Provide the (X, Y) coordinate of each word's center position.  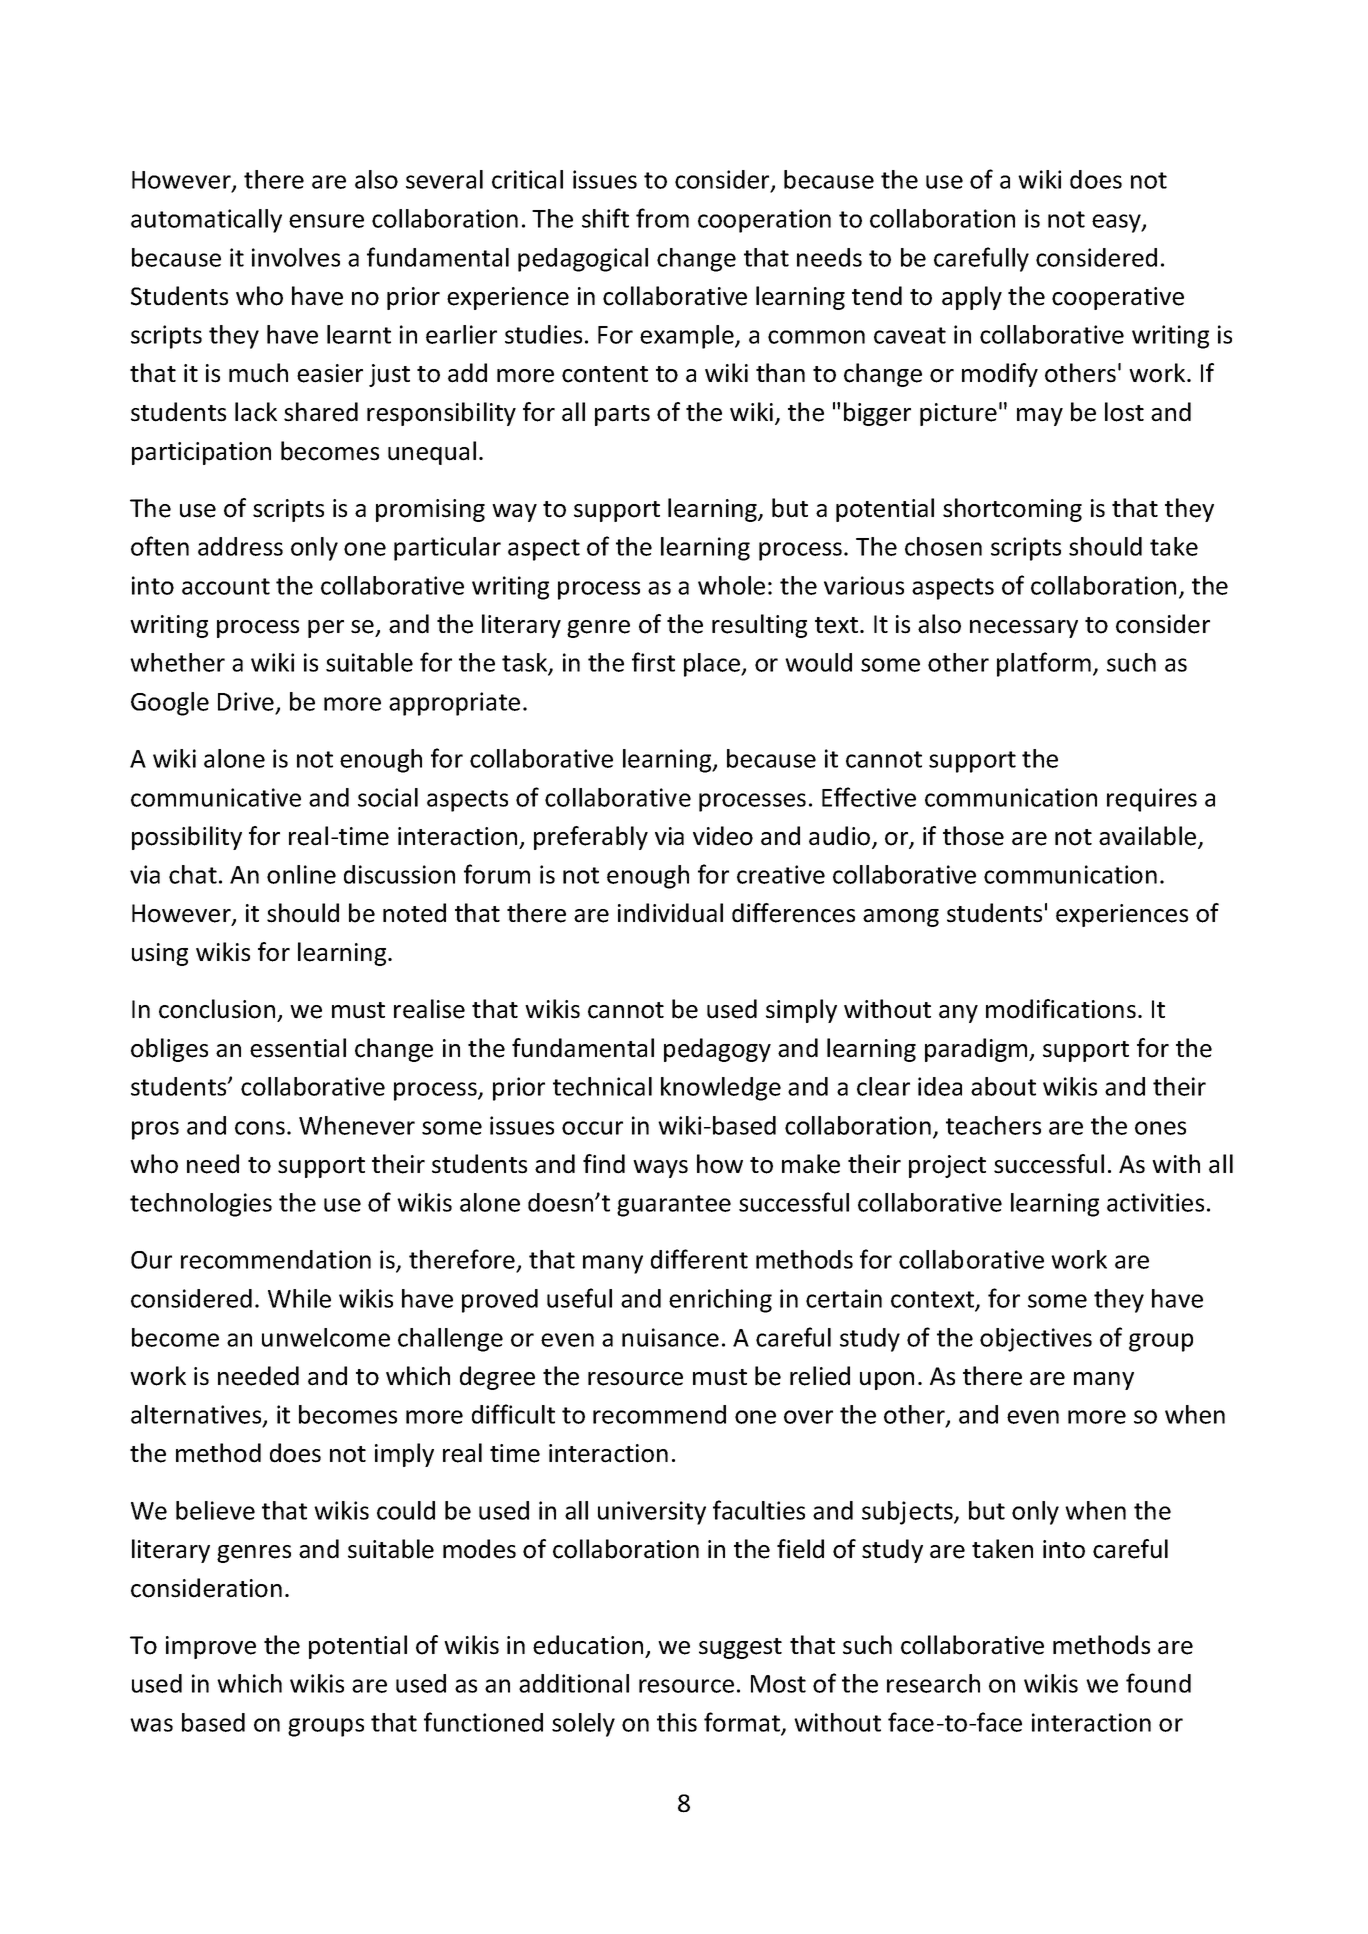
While (299, 1298)
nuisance (670, 1337)
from (662, 218)
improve (211, 1647)
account (226, 586)
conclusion (217, 1009)
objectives (1036, 1340)
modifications (1061, 1009)
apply (972, 298)
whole (731, 585)
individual (670, 913)
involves (296, 257)
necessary (1024, 629)
